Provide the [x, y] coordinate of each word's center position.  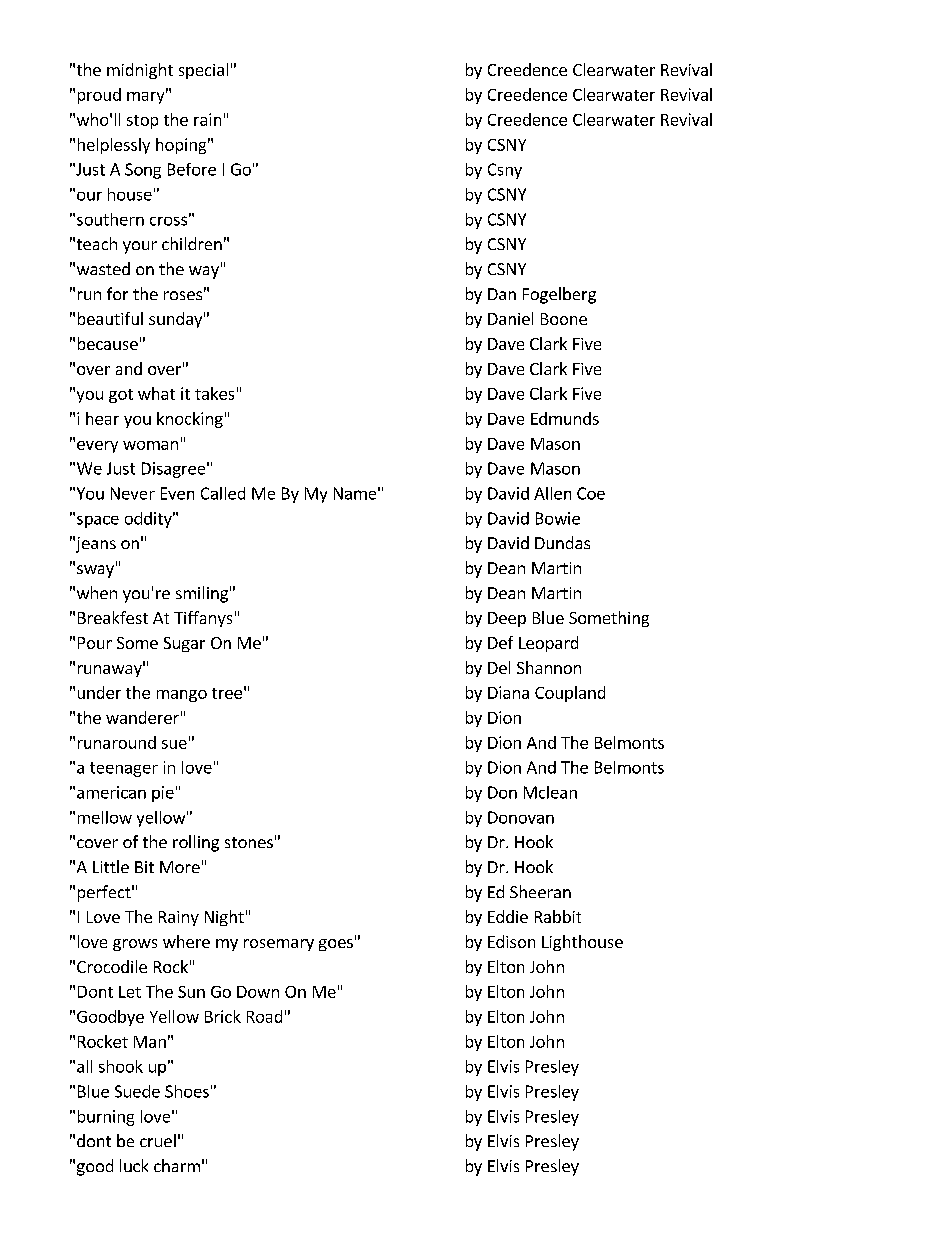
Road [264, 1016]
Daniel [510, 318]
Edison [511, 941]
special [203, 71]
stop [142, 122]
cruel [158, 1140]
